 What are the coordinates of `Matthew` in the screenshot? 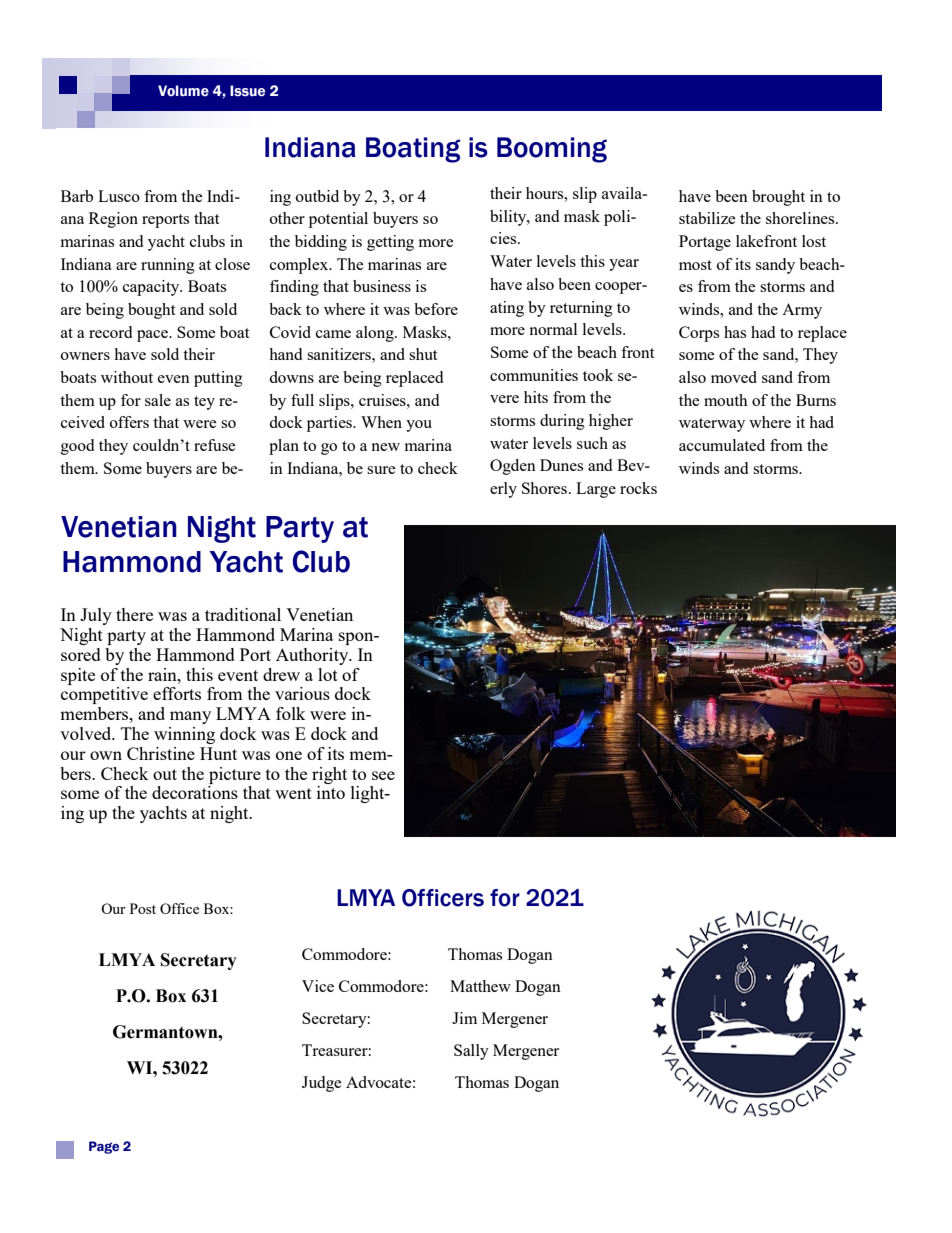 It's located at (480, 986).
